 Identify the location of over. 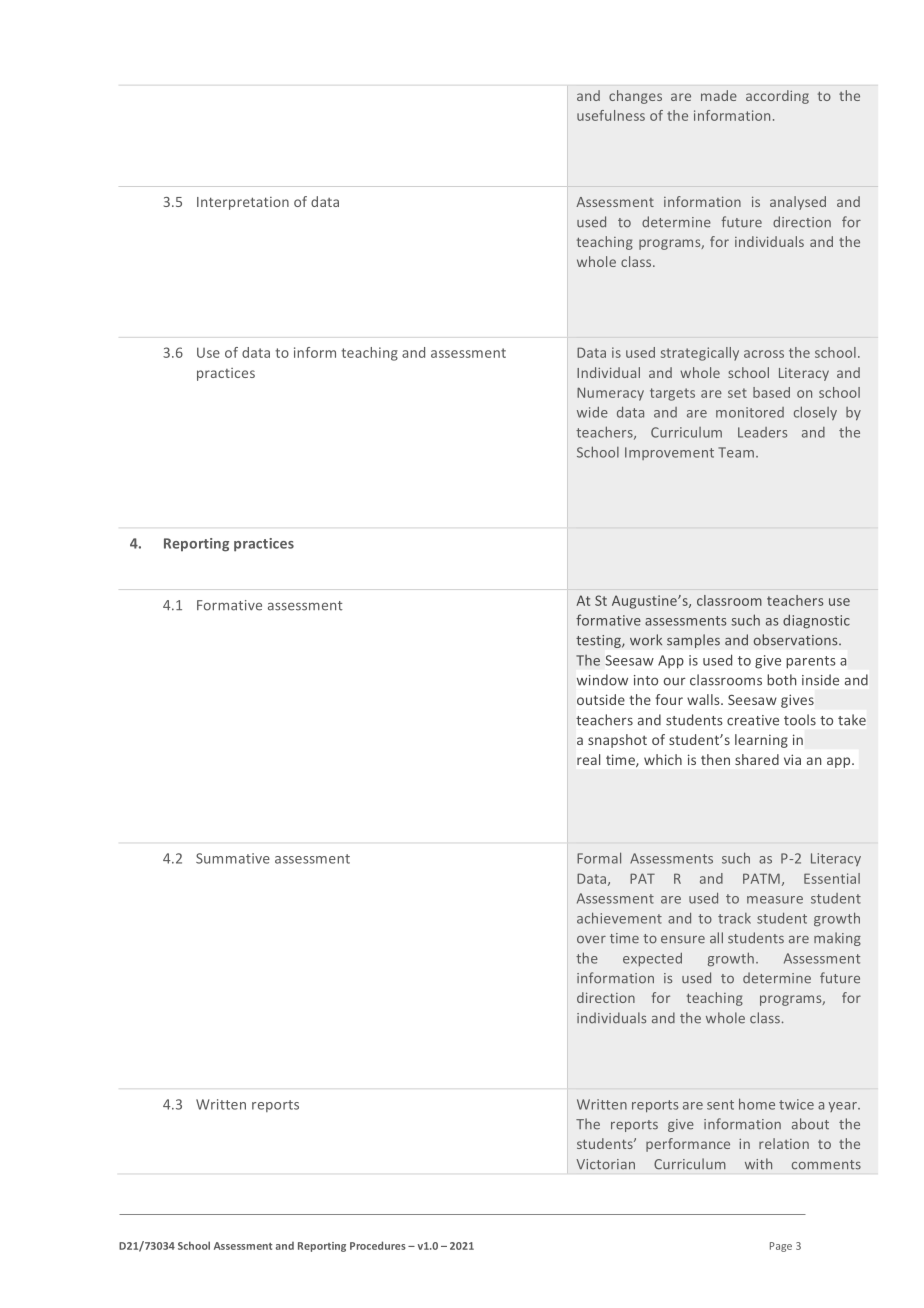
(591, 940).
